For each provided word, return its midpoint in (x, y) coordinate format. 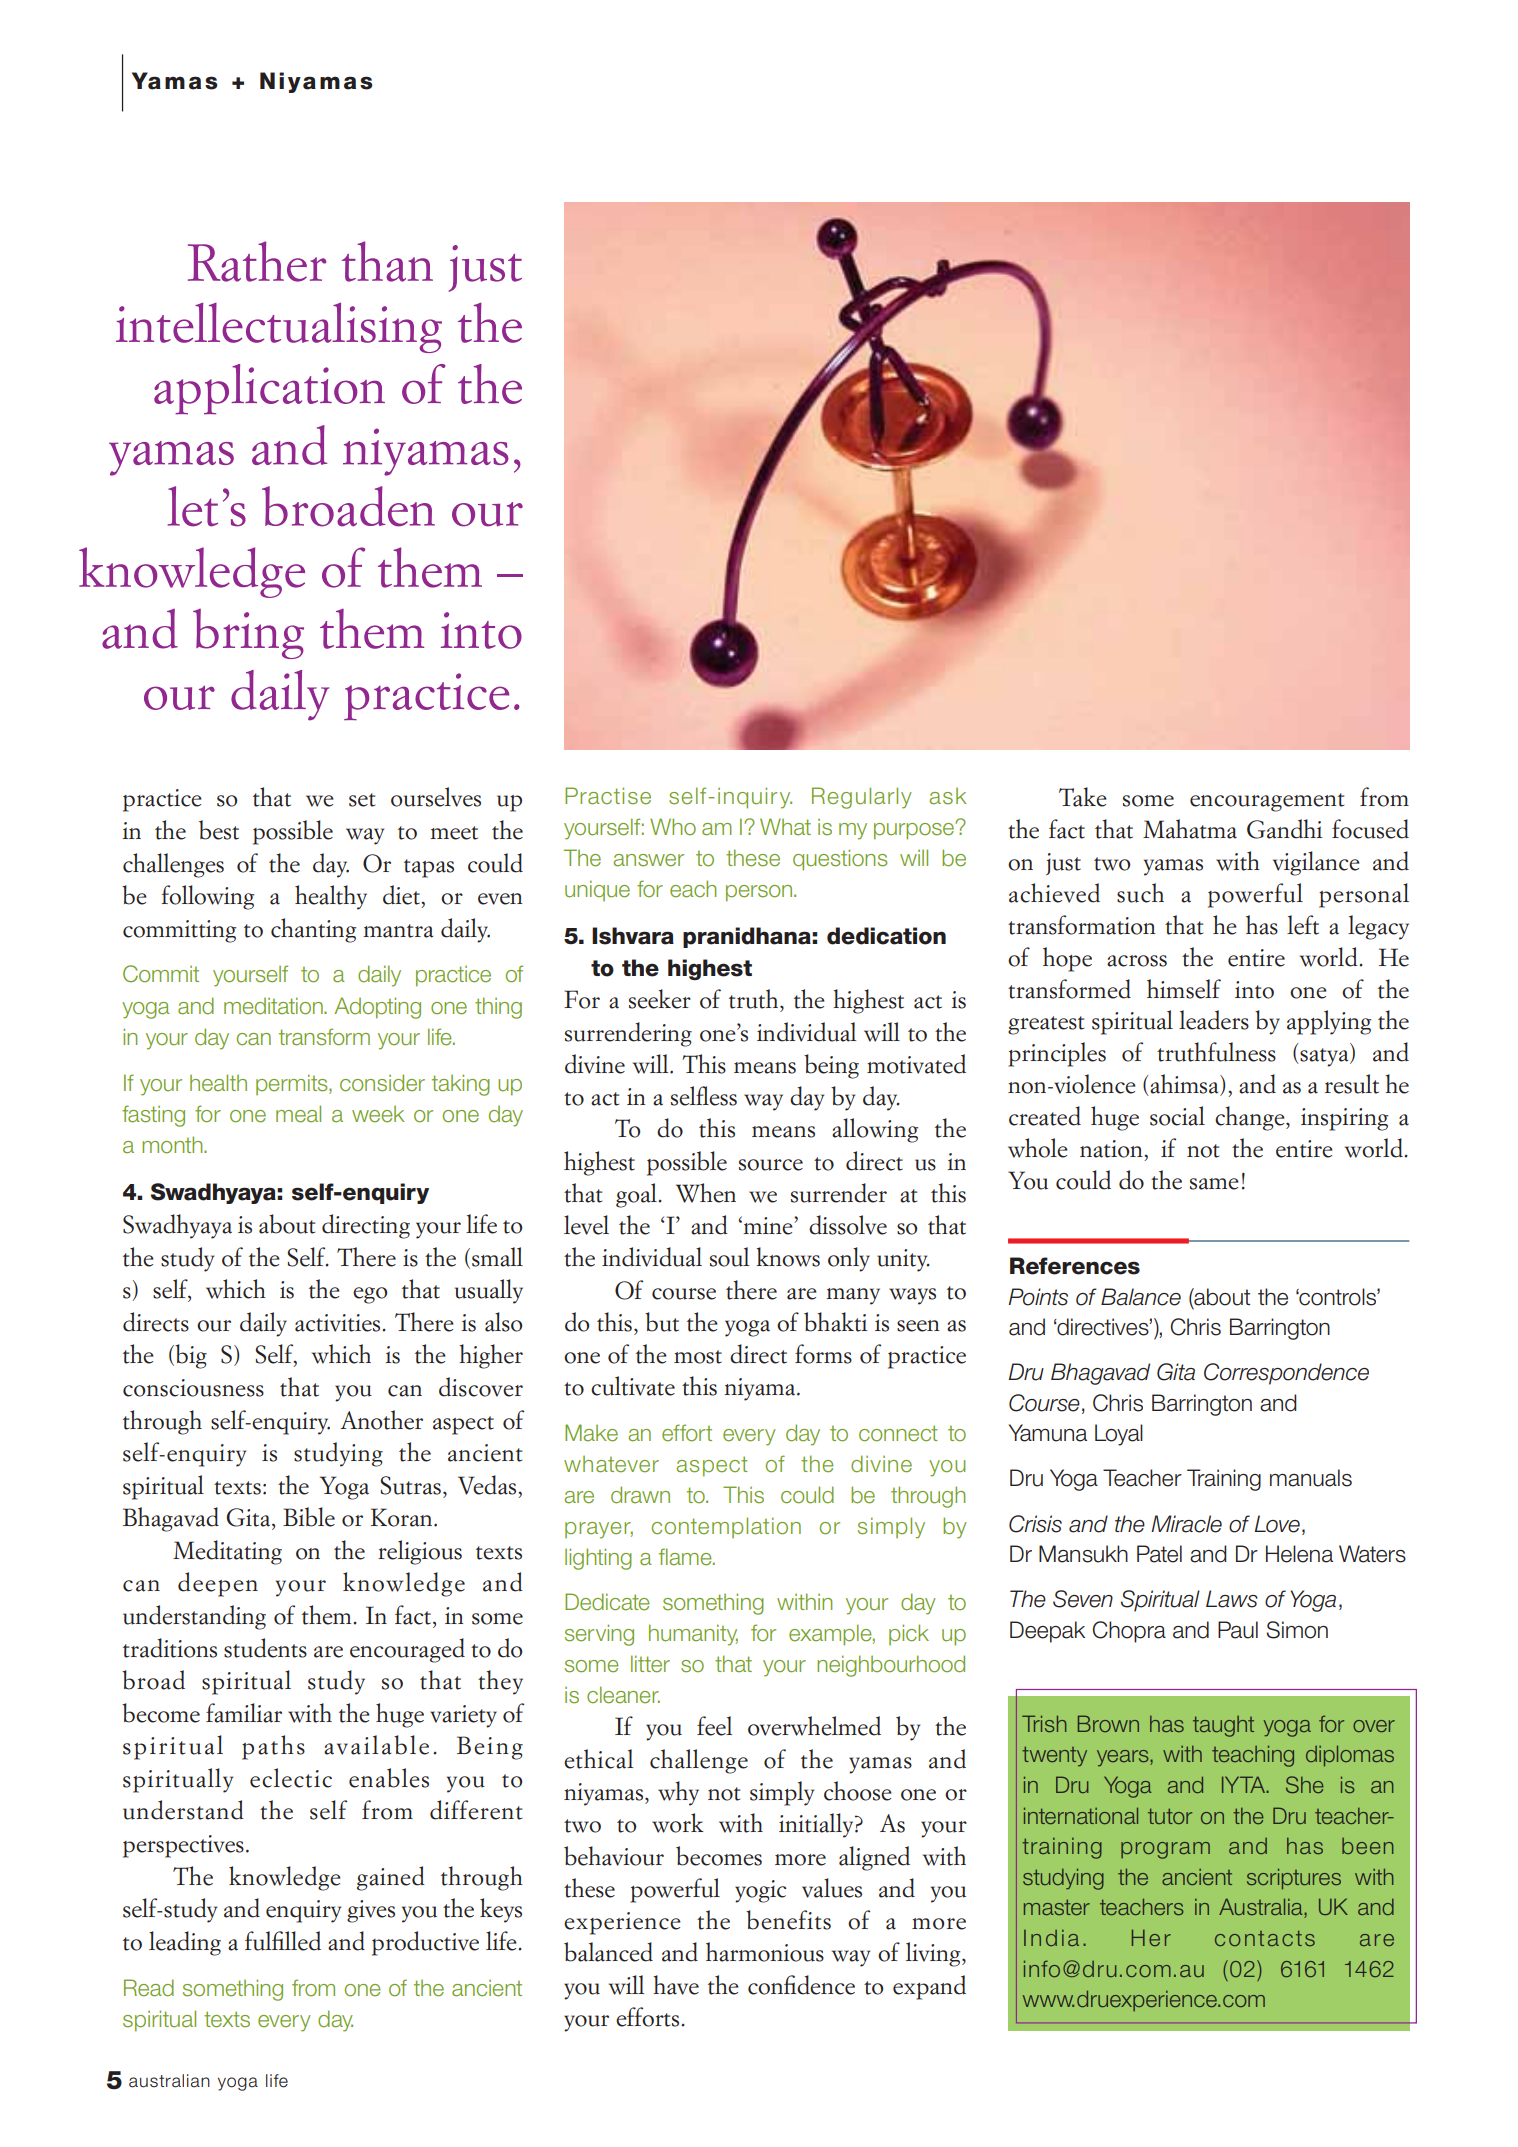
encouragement (1267, 802)
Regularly (862, 798)
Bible (309, 1517)
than (387, 261)
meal (298, 1114)
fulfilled (283, 1941)
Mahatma (1190, 829)
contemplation (726, 1527)
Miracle (1186, 1524)
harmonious (765, 1952)
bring (248, 634)
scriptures (1294, 1878)
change (1251, 1118)
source (771, 1165)
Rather (257, 261)
